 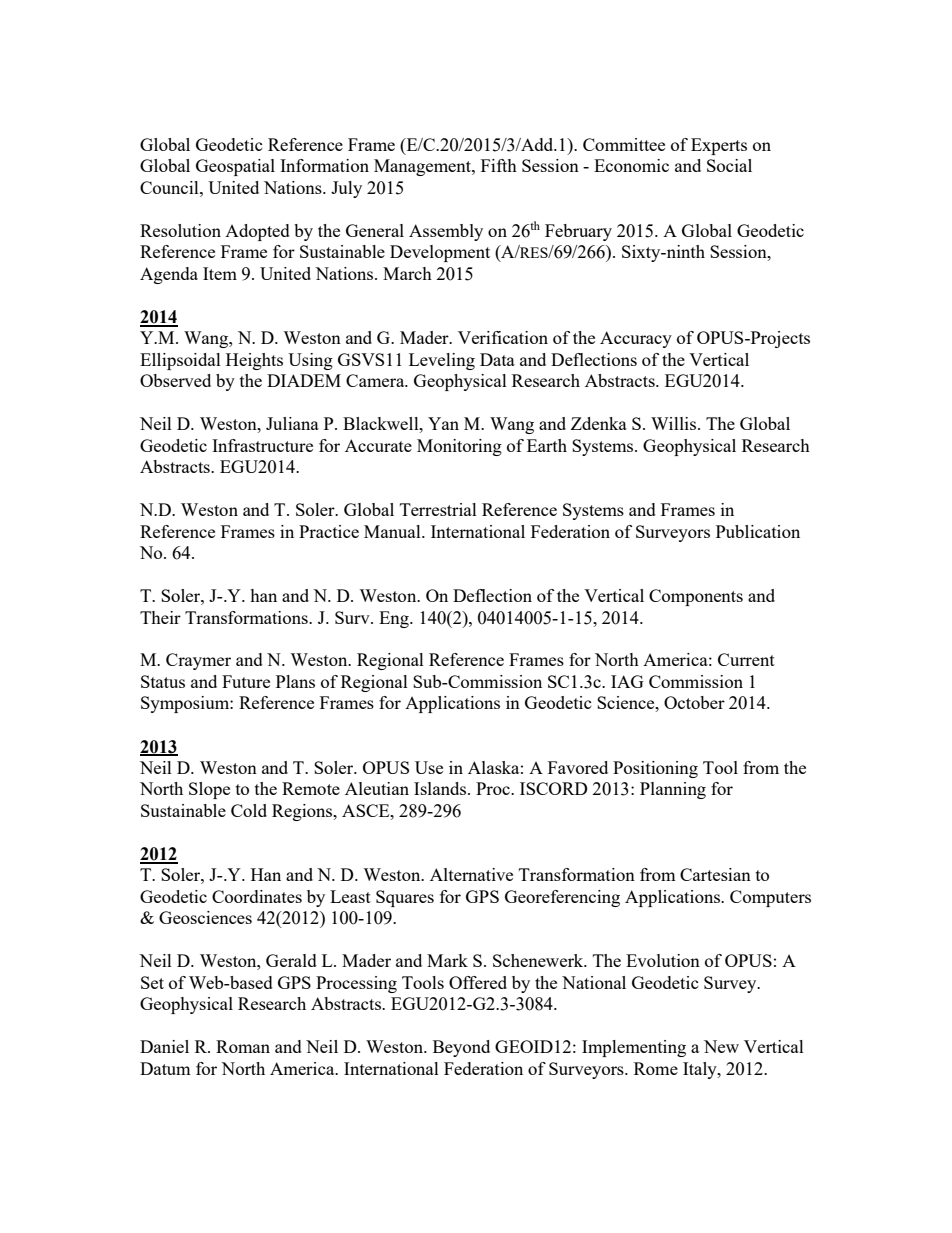 What do you see at coordinates (499, 165) in the screenshot?
I see `Fifth` at bounding box center [499, 165].
